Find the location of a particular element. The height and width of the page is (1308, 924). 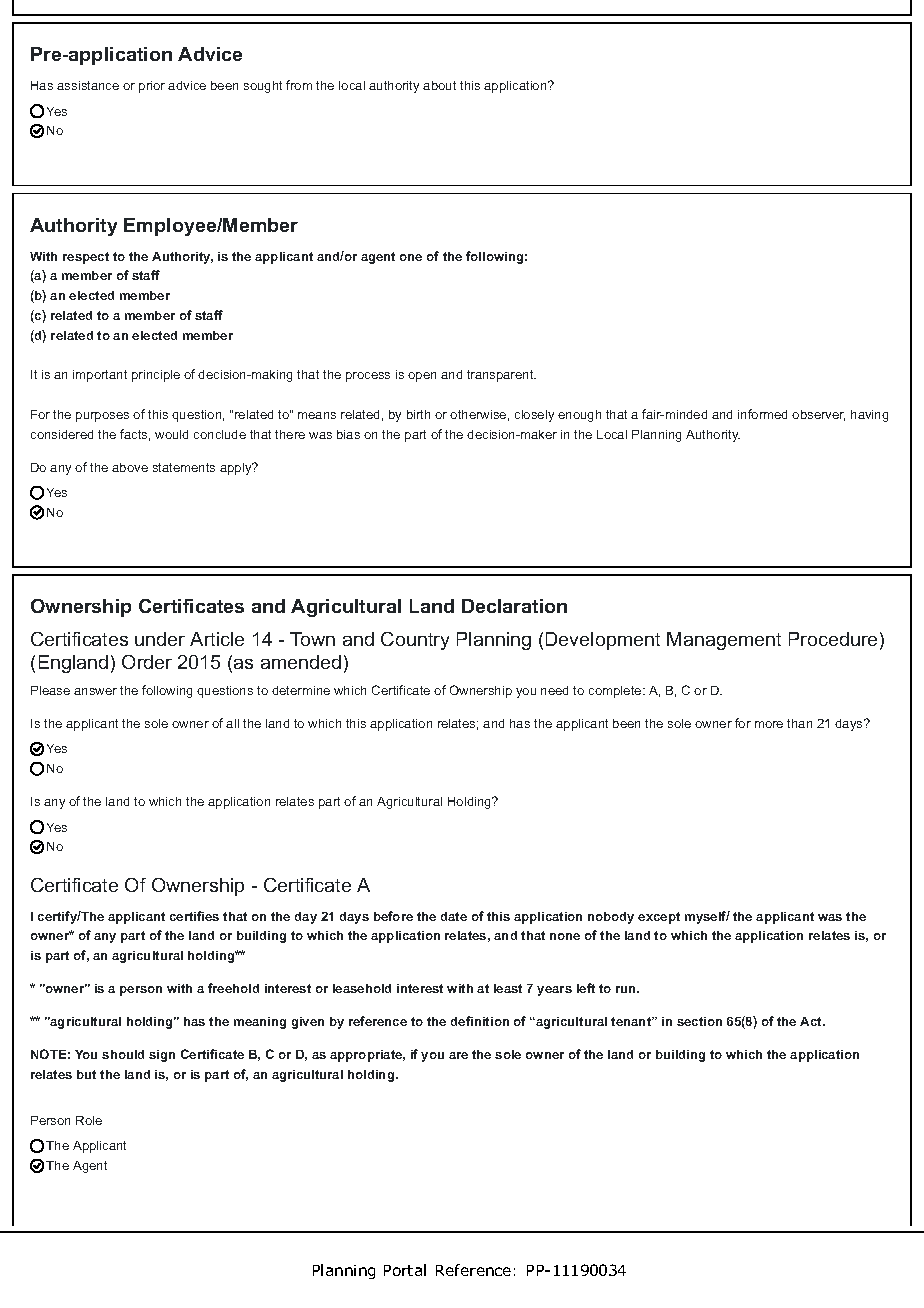

need is located at coordinates (554, 690).
